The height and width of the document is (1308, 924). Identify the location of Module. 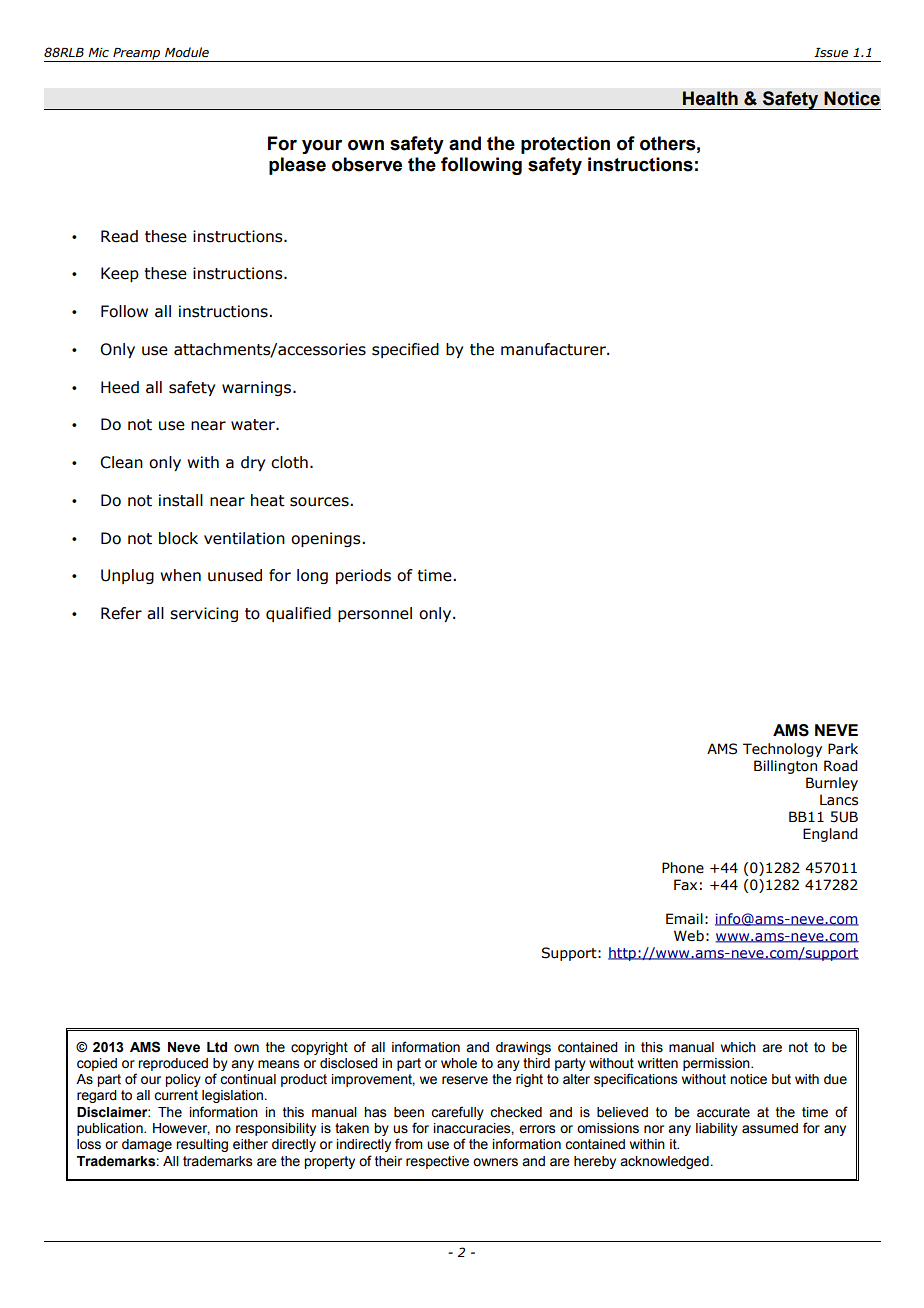
(187, 52).
